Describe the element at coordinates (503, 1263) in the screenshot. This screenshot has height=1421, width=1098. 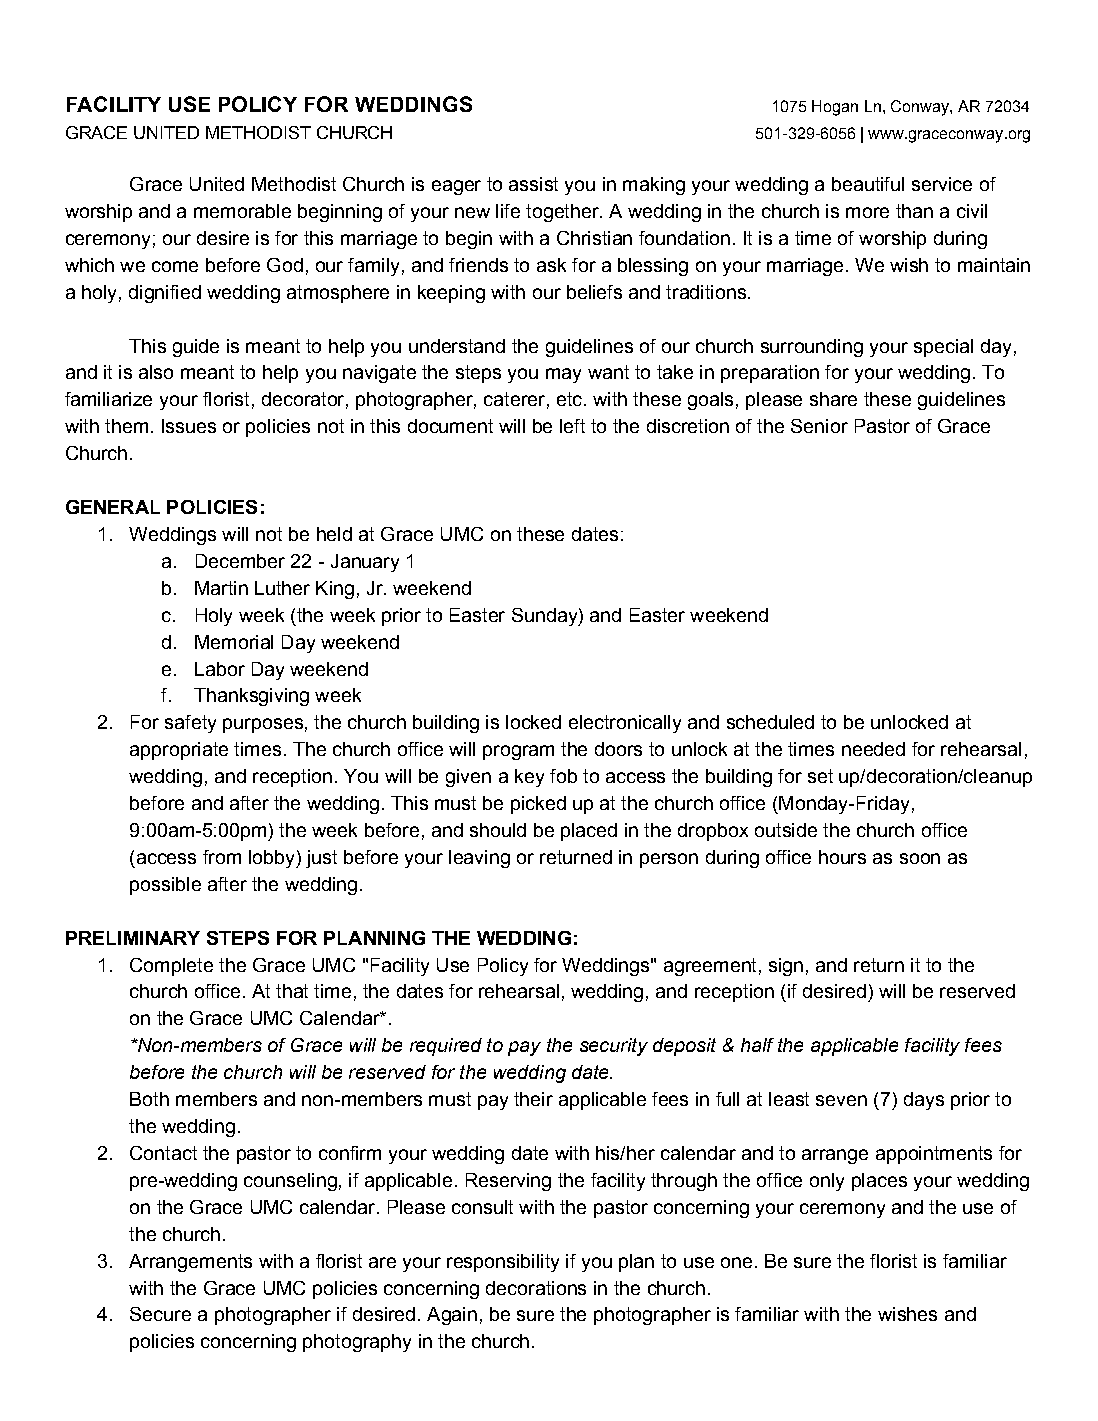
I see `responsibility` at that location.
